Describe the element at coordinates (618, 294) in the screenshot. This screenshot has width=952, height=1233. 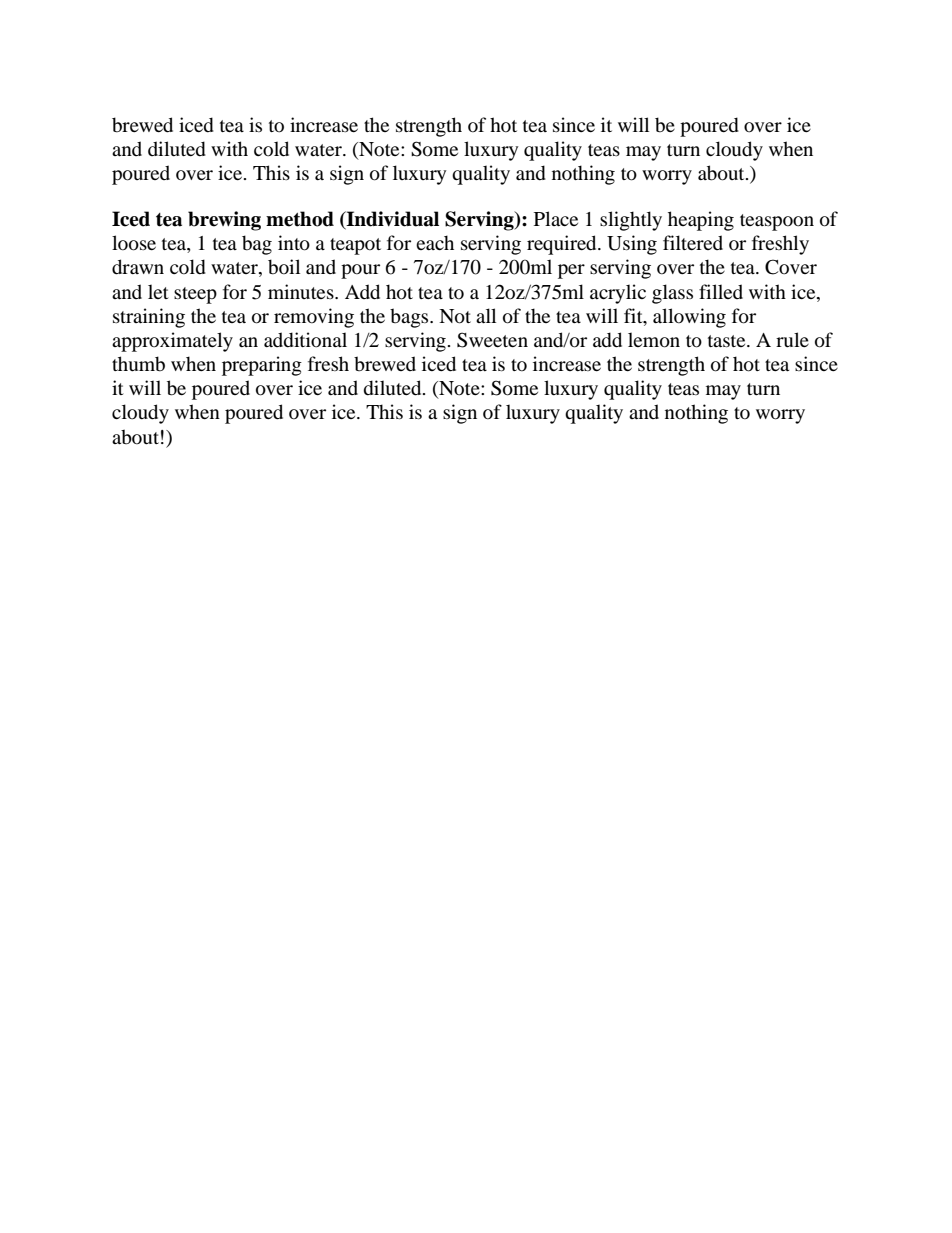
I see `acrylic` at that location.
